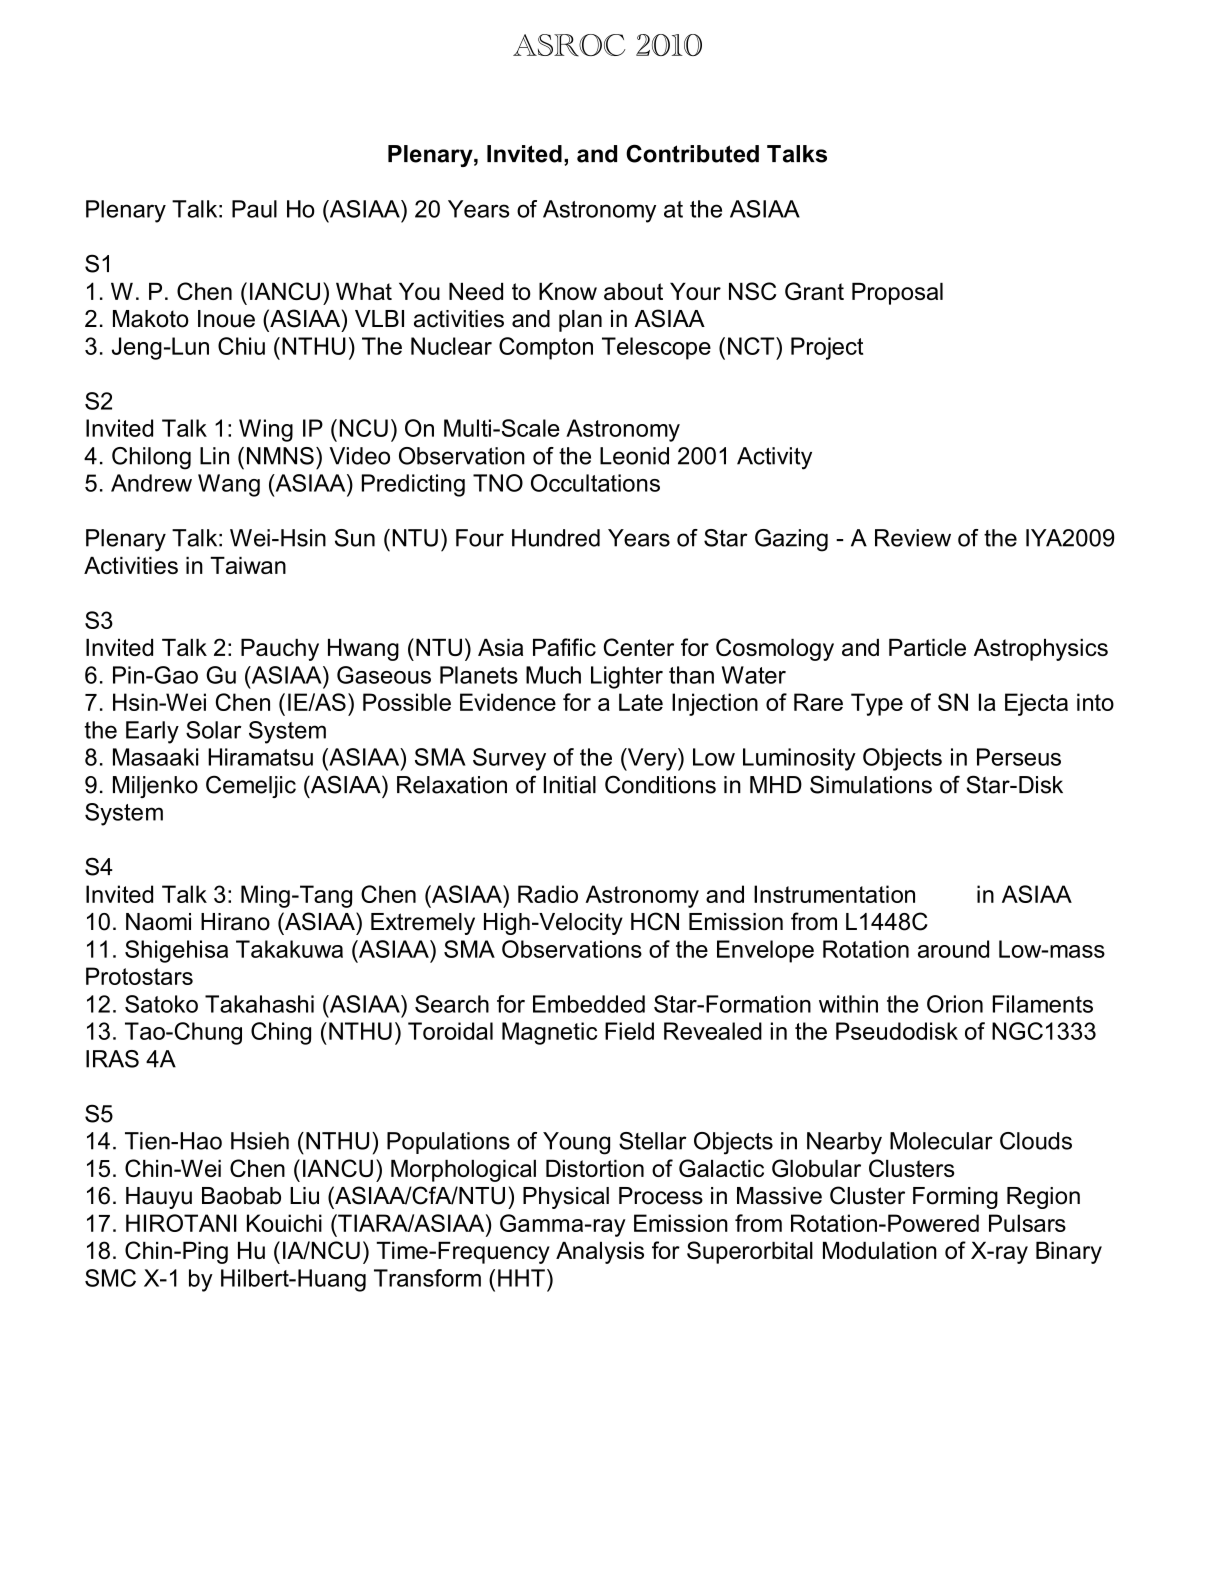 The width and height of the screenshot is (1216, 1573). I want to click on Paul, so click(254, 209).
